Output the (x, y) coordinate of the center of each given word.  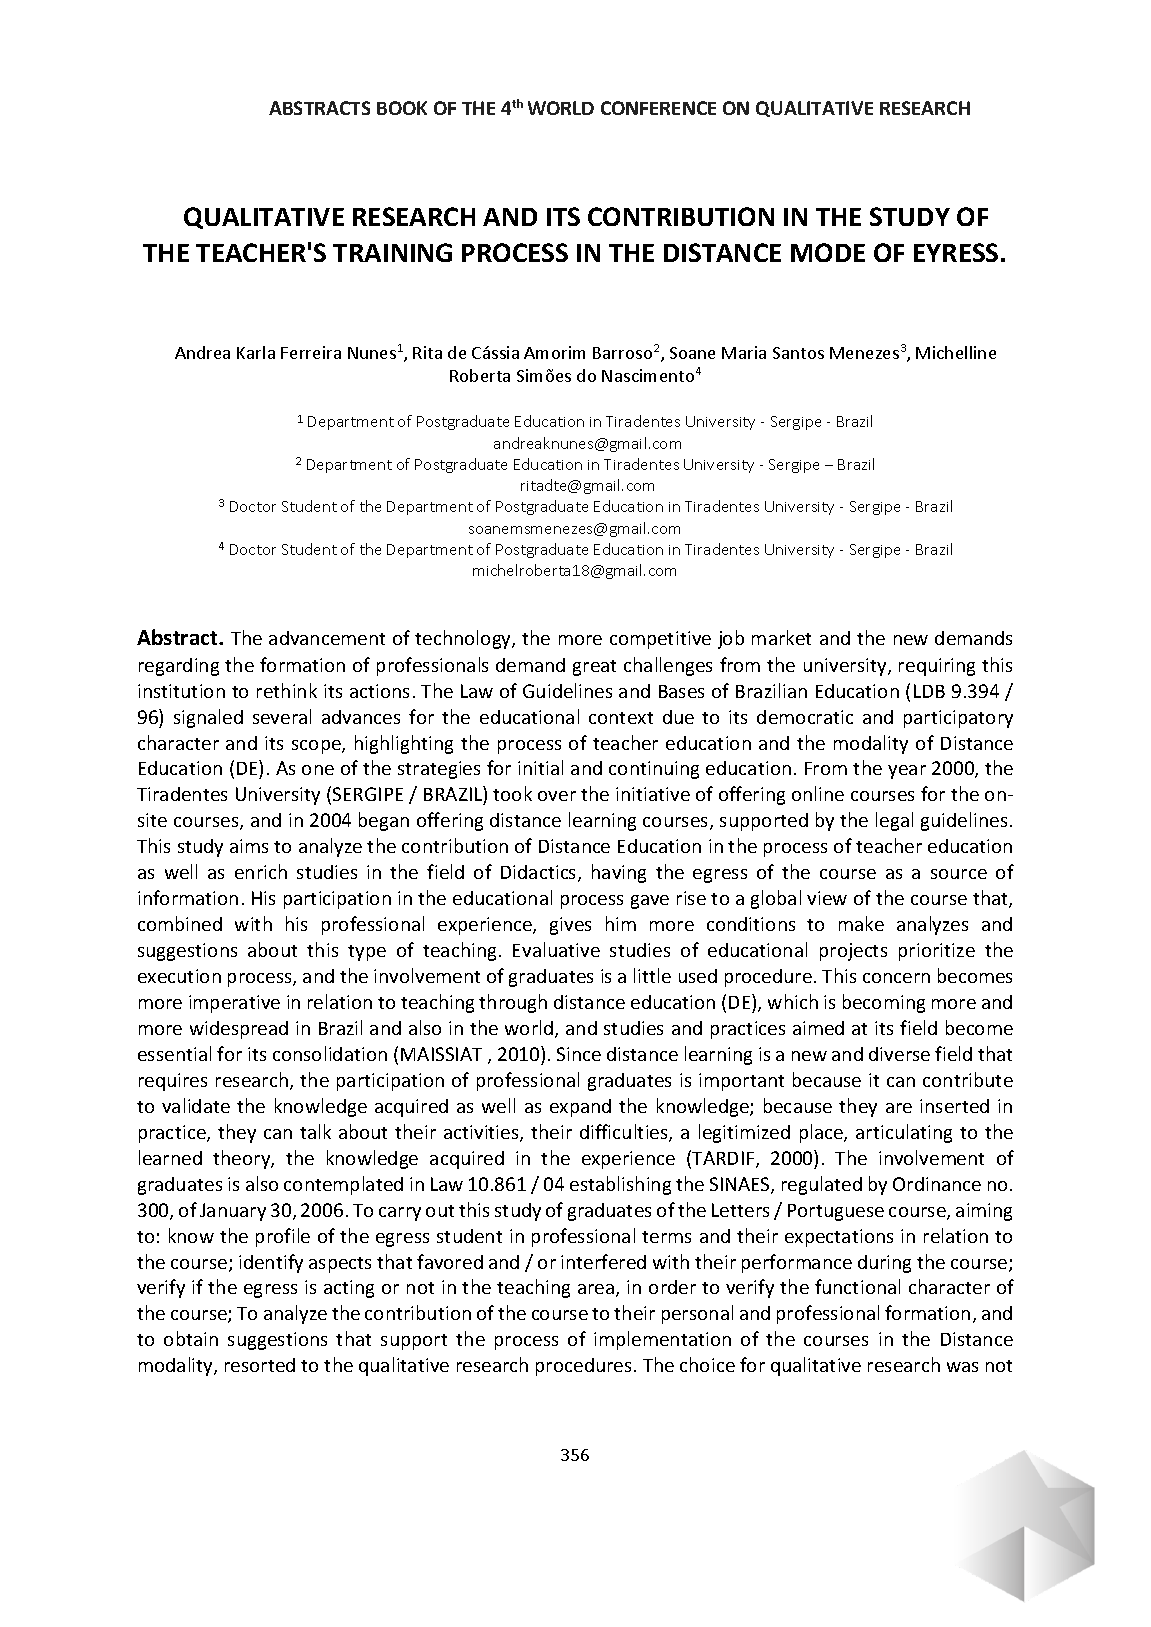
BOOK (402, 108)
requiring (937, 667)
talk (315, 1131)
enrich (261, 871)
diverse (899, 1054)
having (619, 873)
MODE (828, 252)
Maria (744, 352)
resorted (260, 1365)
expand (580, 1108)
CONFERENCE (658, 108)
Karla (256, 352)
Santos (798, 353)
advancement (327, 638)
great (594, 668)
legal (894, 821)
